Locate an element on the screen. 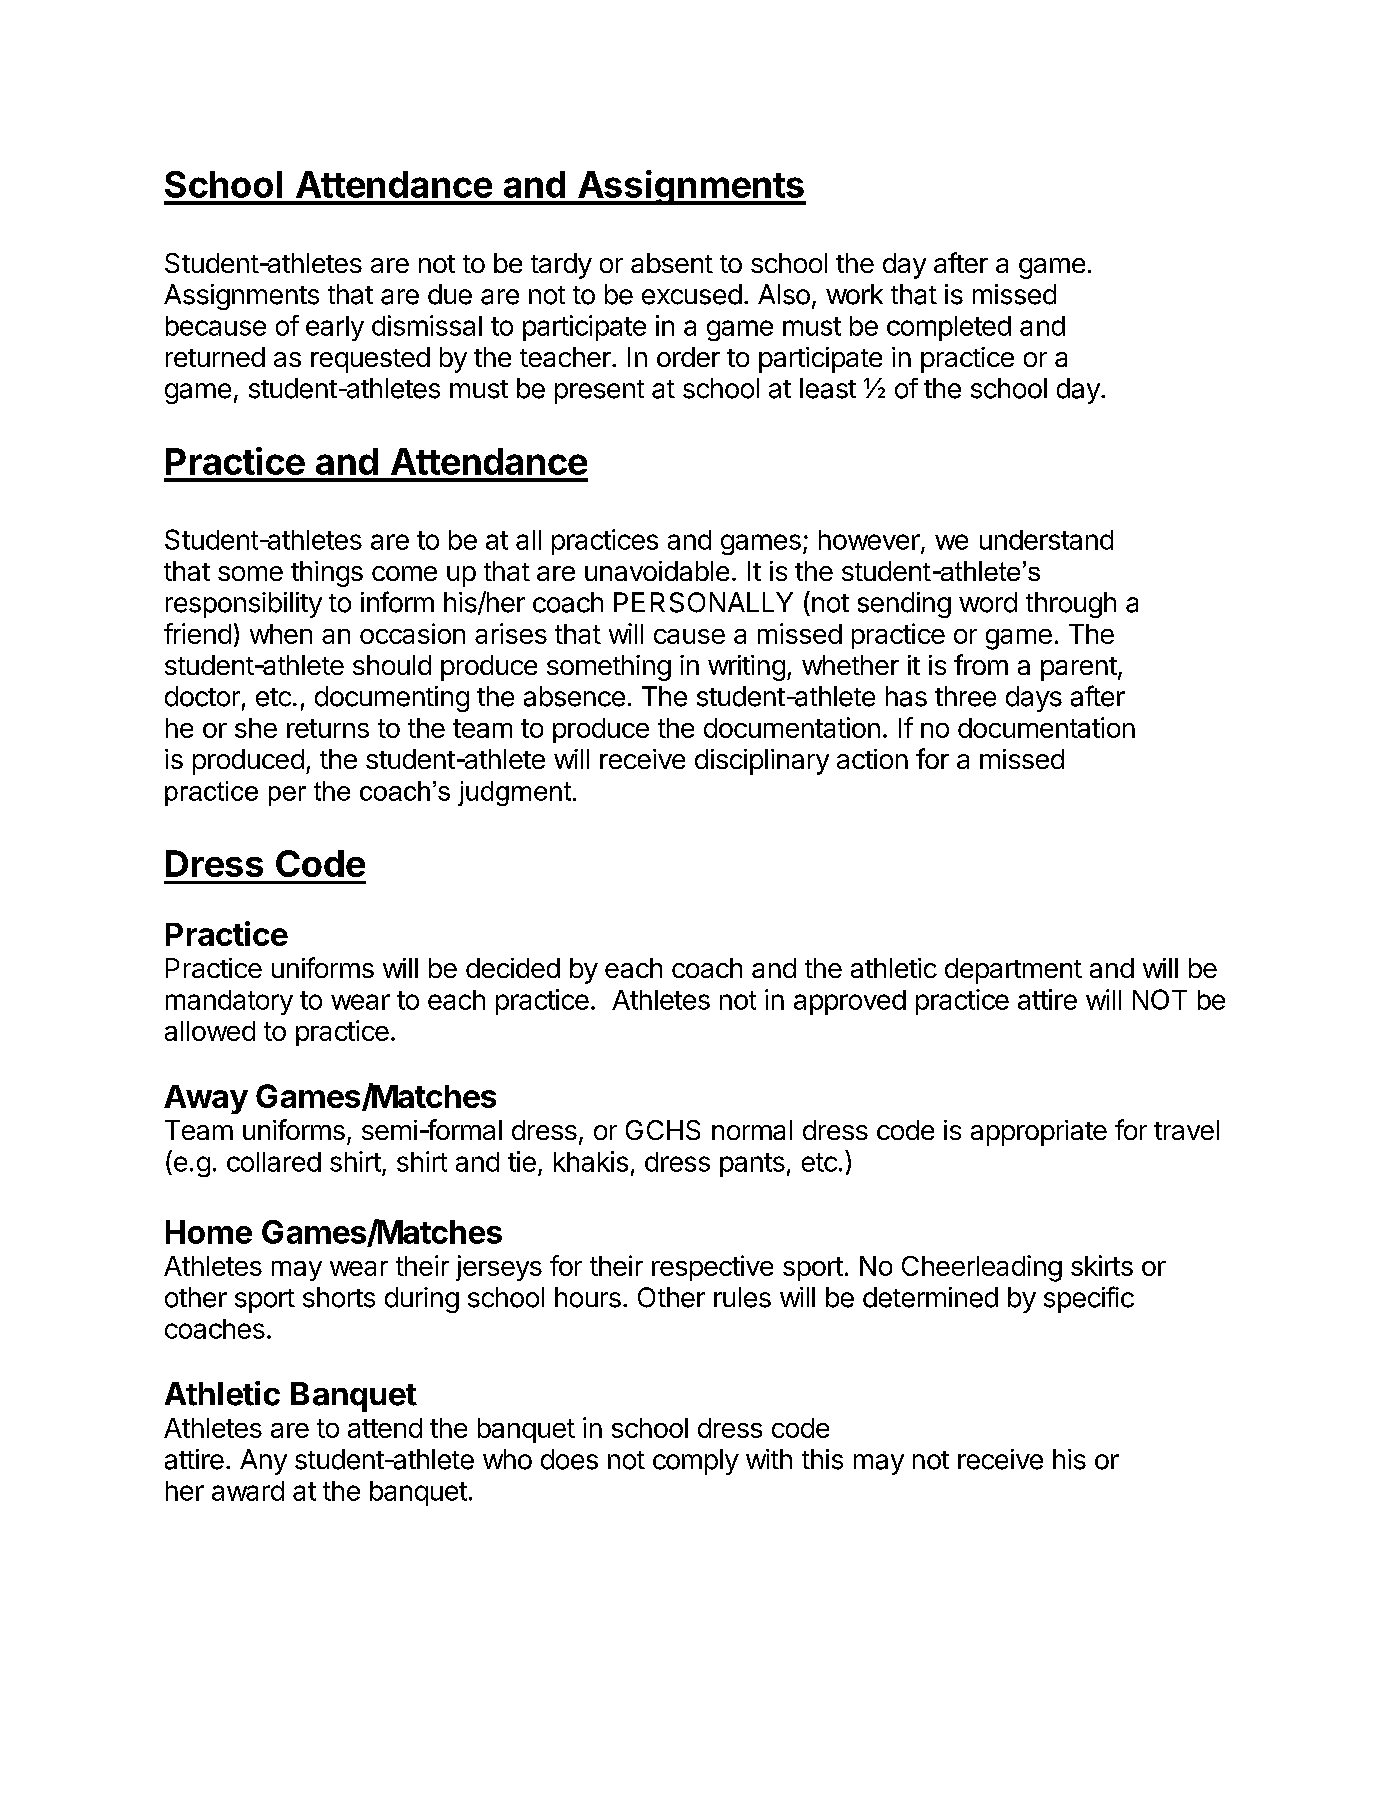 The image size is (1390, 1799). skirts is located at coordinates (1102, 1265).
